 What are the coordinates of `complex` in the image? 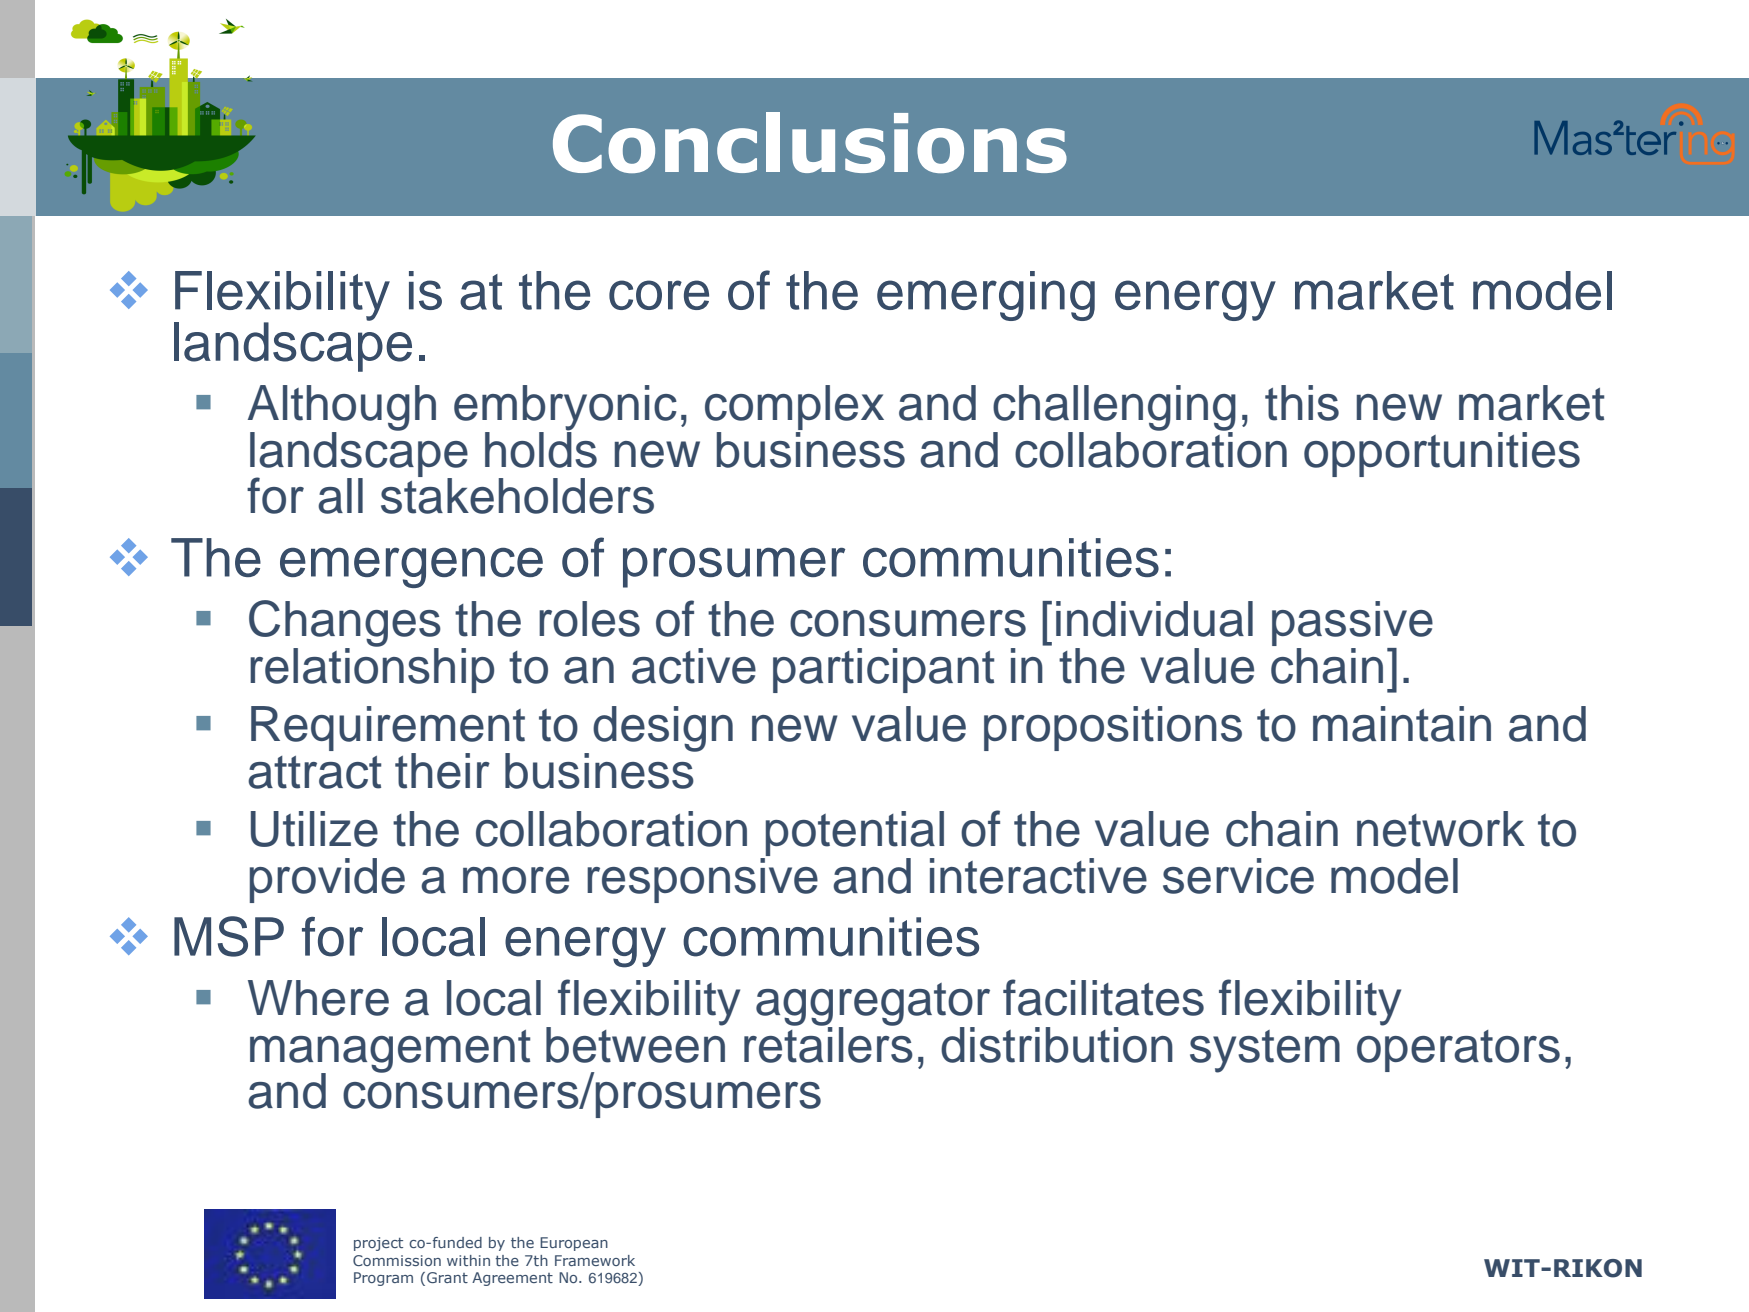 It's located at (794, 409).
